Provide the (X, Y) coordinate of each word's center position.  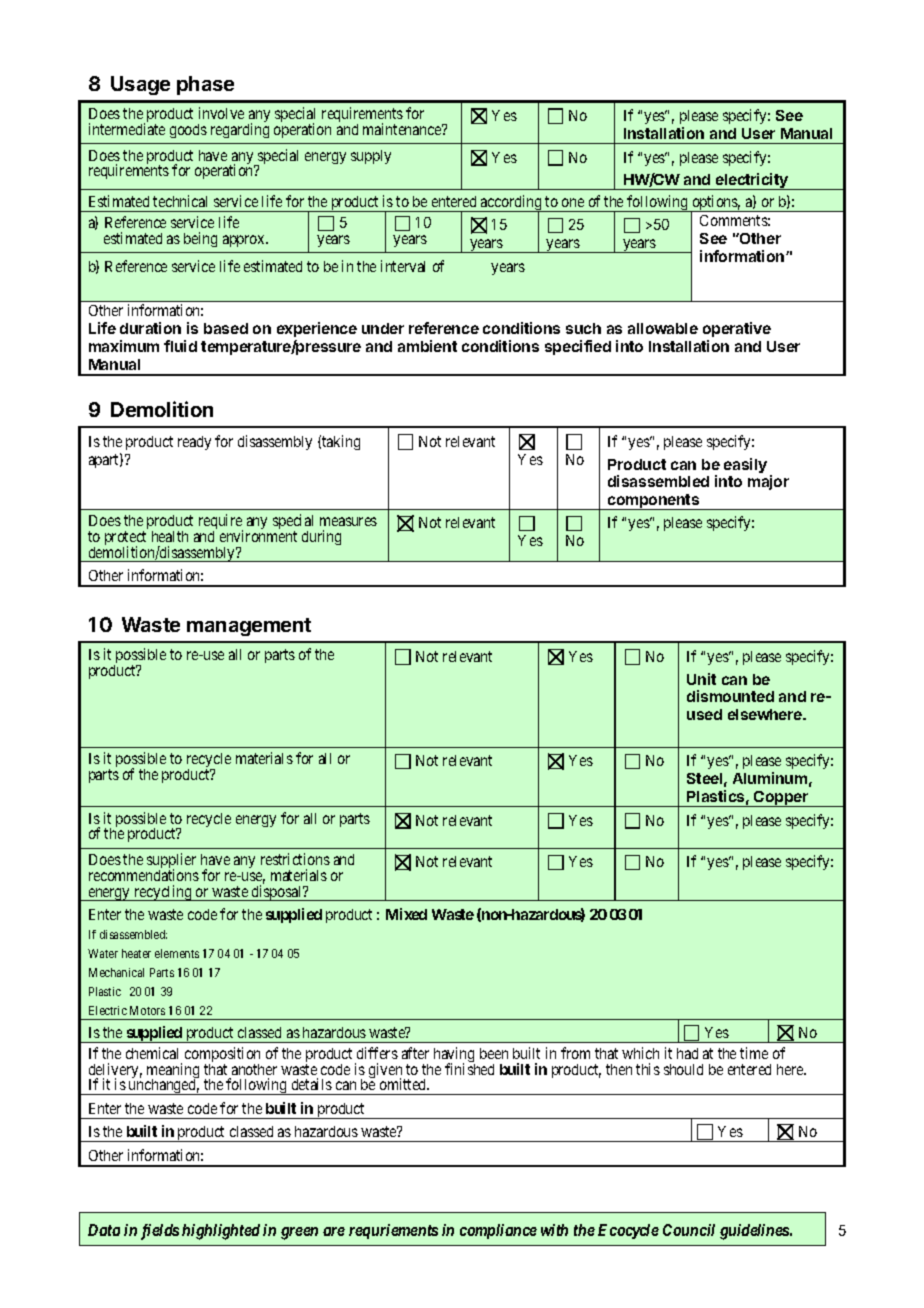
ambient (427, 346)
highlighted (221, 1232)
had (687, 1053)
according (511, 204)
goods (188, 131)
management (249, 627)
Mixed (406, 914)
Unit (701, 679)
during (321, 537)
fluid (180, 346)
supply (371, 157)
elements (177, 953)
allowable (663, 328)
